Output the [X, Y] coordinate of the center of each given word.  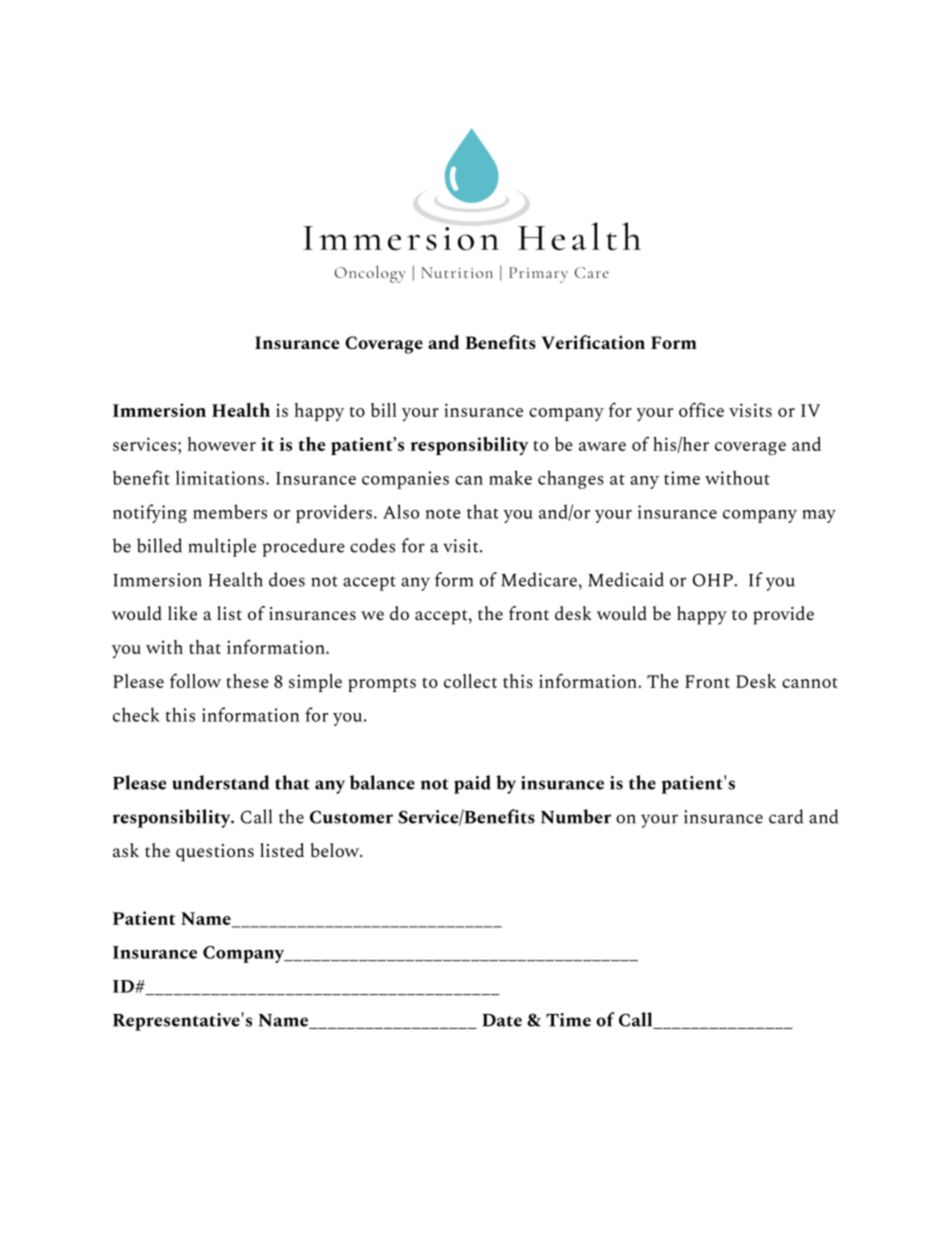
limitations [221, 477]
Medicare [539, 579]
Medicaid [626, 579]
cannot [810, 682]
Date [502, 1020]
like [182, 613]
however [222, 444]
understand [220, 782]
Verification [593, 342]
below [336, 850]
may [819, 516]
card [786, 816]
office [701, 409]
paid [472, 784]
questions [215, 853]
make [510, 477]
